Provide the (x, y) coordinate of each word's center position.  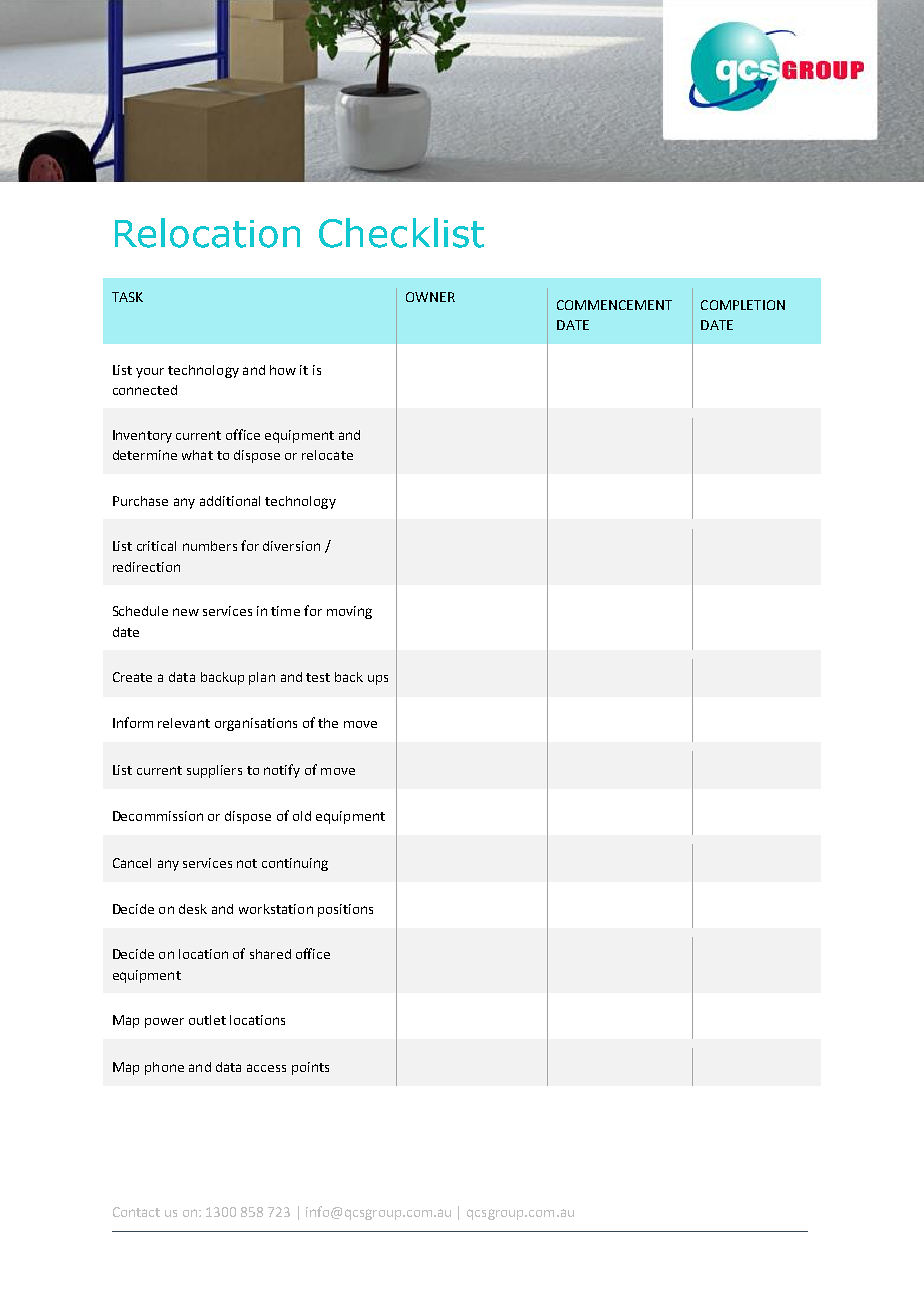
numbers (210, 546)
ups (378, 680)
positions (345, 910)
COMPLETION (743, 305)
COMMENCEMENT (614, 305)
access (266, 1068)
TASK (127, 297)
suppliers (214, 771)
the (328, 723)
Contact (136, 1212)
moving (349, 612)
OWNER (430, 297)
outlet (207, 1020)
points (310, 1068)
